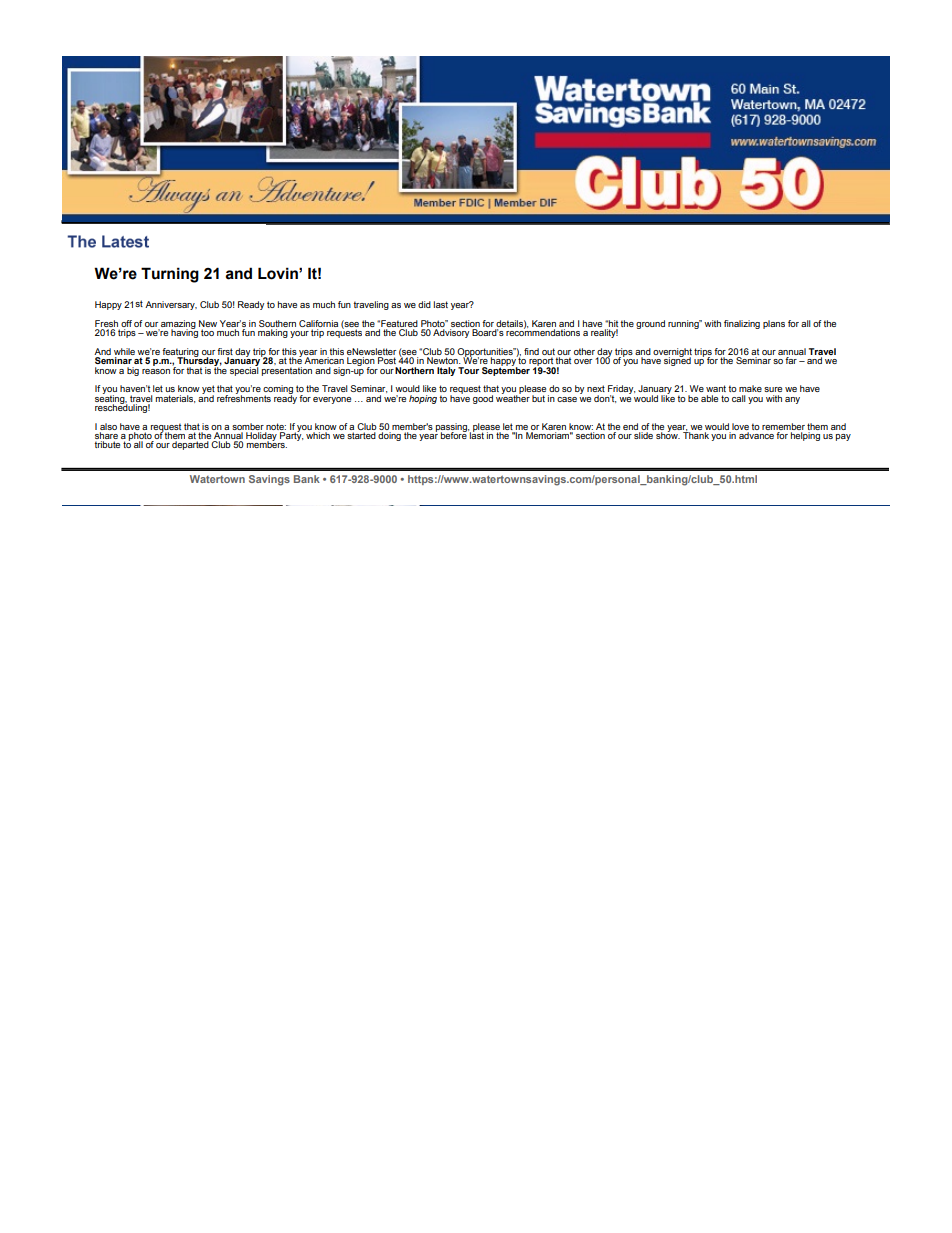 Image resolution: width=952 pixels, height=1233 pixels. Describe the element at coordinates (170, 275) in the document. I see `Turning` at that location.
